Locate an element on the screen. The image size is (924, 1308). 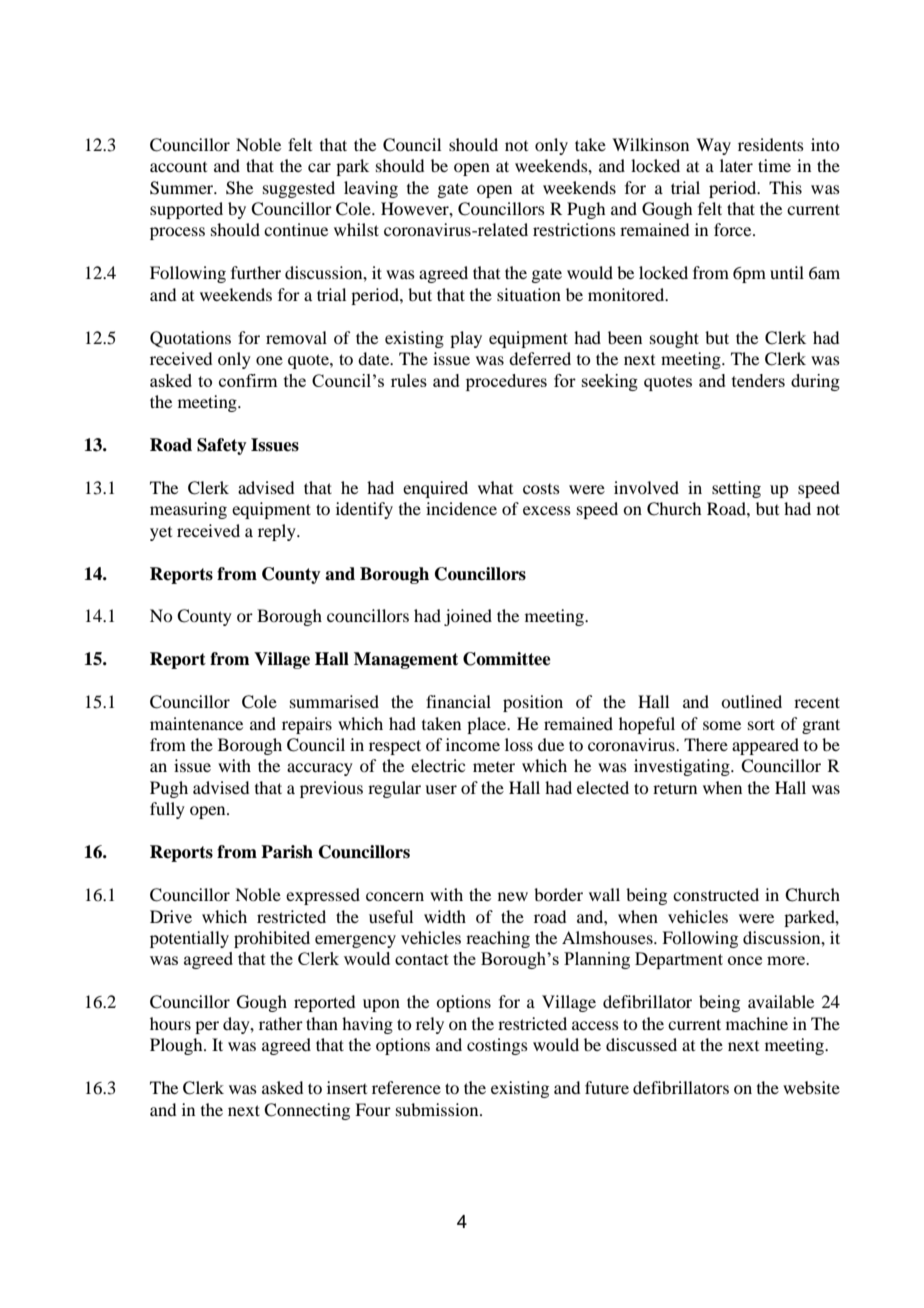
She is located at coordinates (239, 188).
